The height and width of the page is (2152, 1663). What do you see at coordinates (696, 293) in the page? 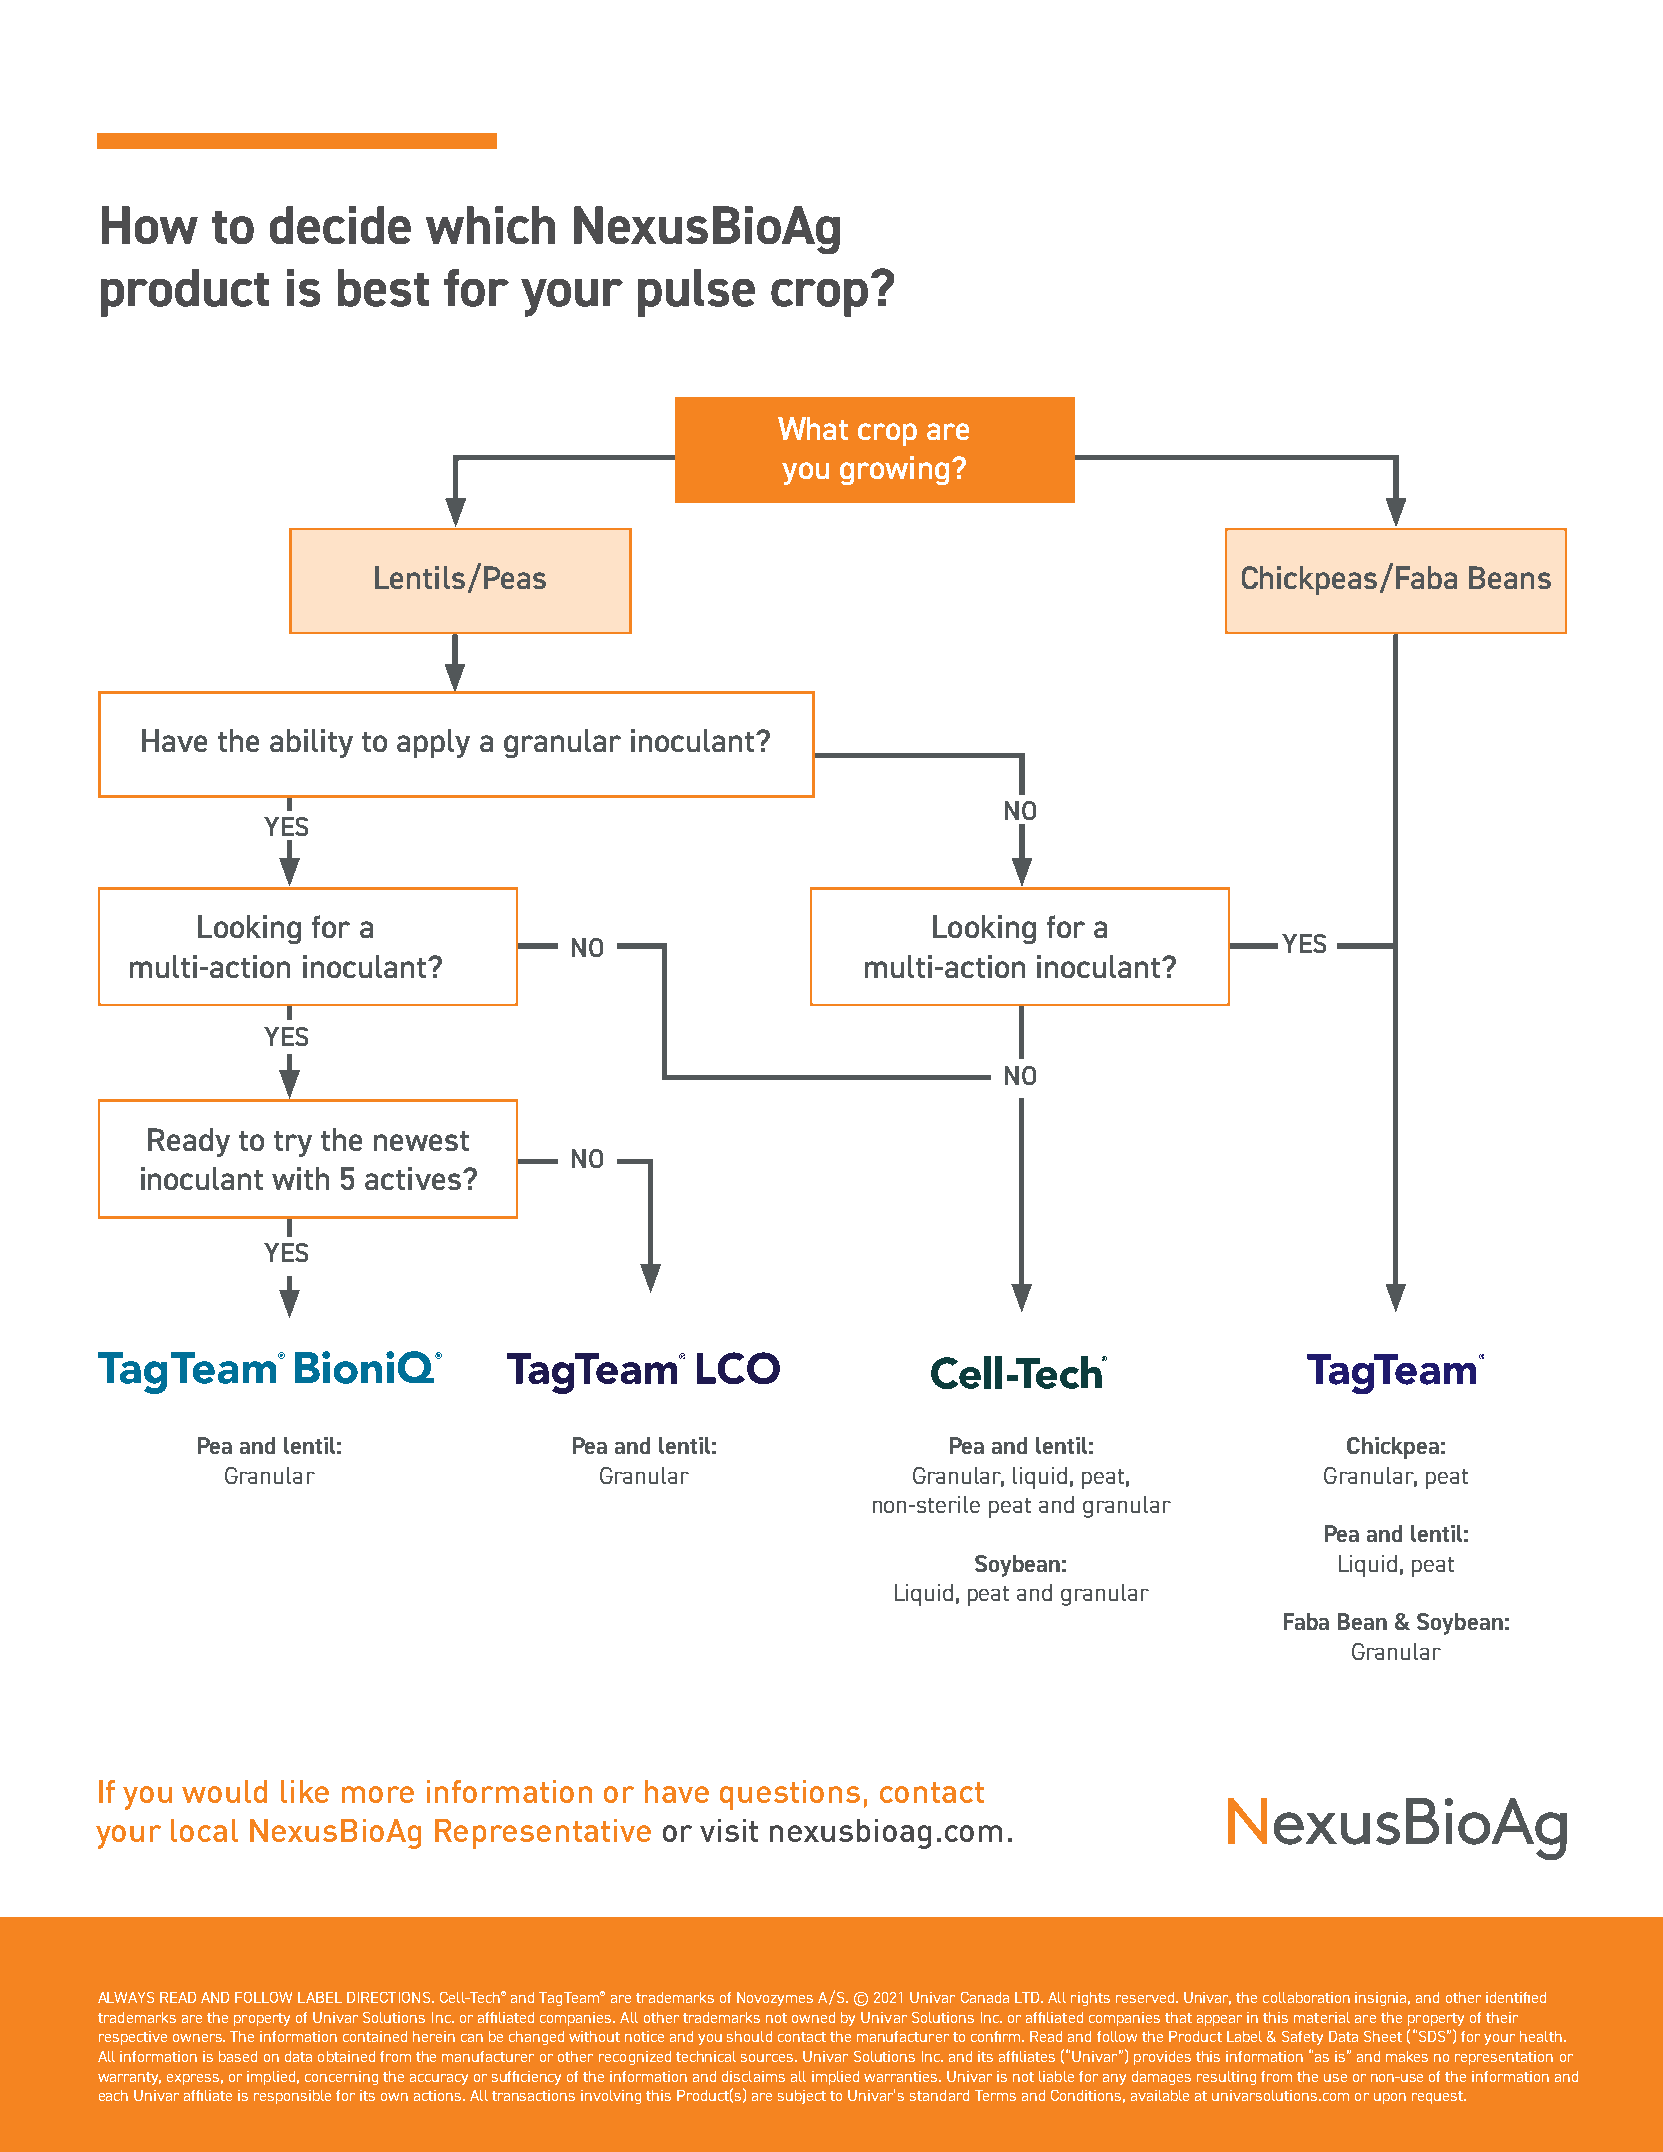
I see `pulse` at bounding box center [696, 293].
